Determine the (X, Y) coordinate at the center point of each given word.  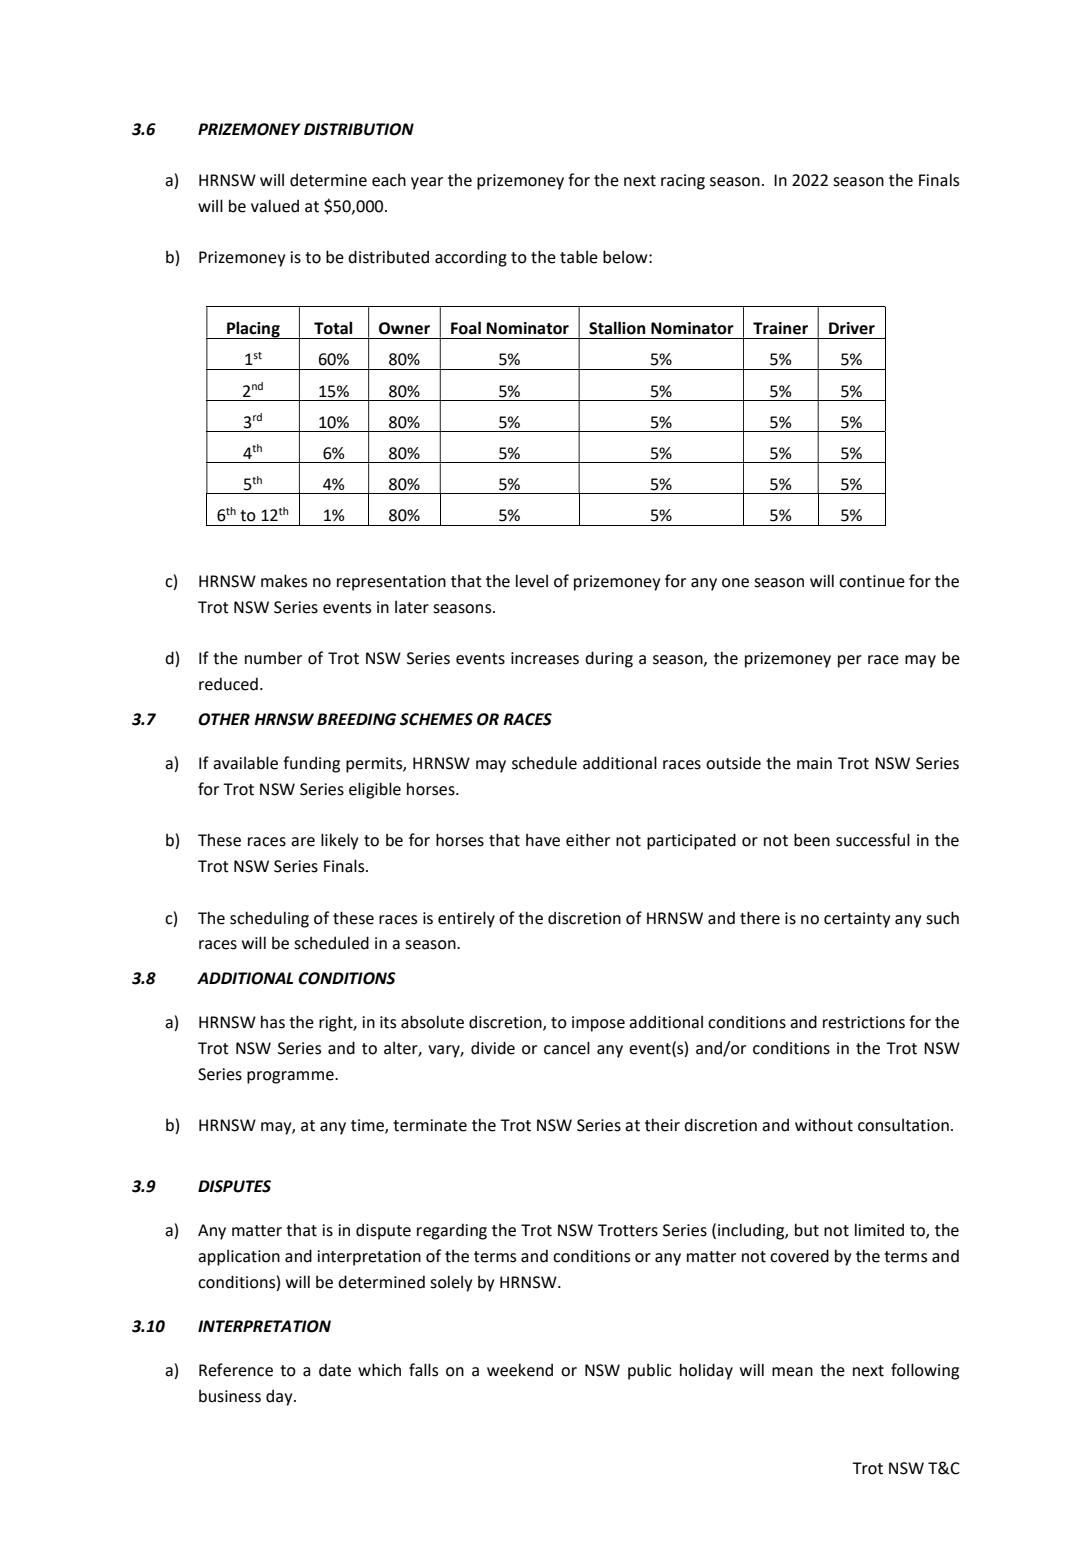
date (335, 1370)
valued (275, 206)
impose (598, 1024)
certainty (857, 920)
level (532, 581)
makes (284, 581)
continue (872, 581)
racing (683, 182)
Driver (852, 328)
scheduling (269, 919)
